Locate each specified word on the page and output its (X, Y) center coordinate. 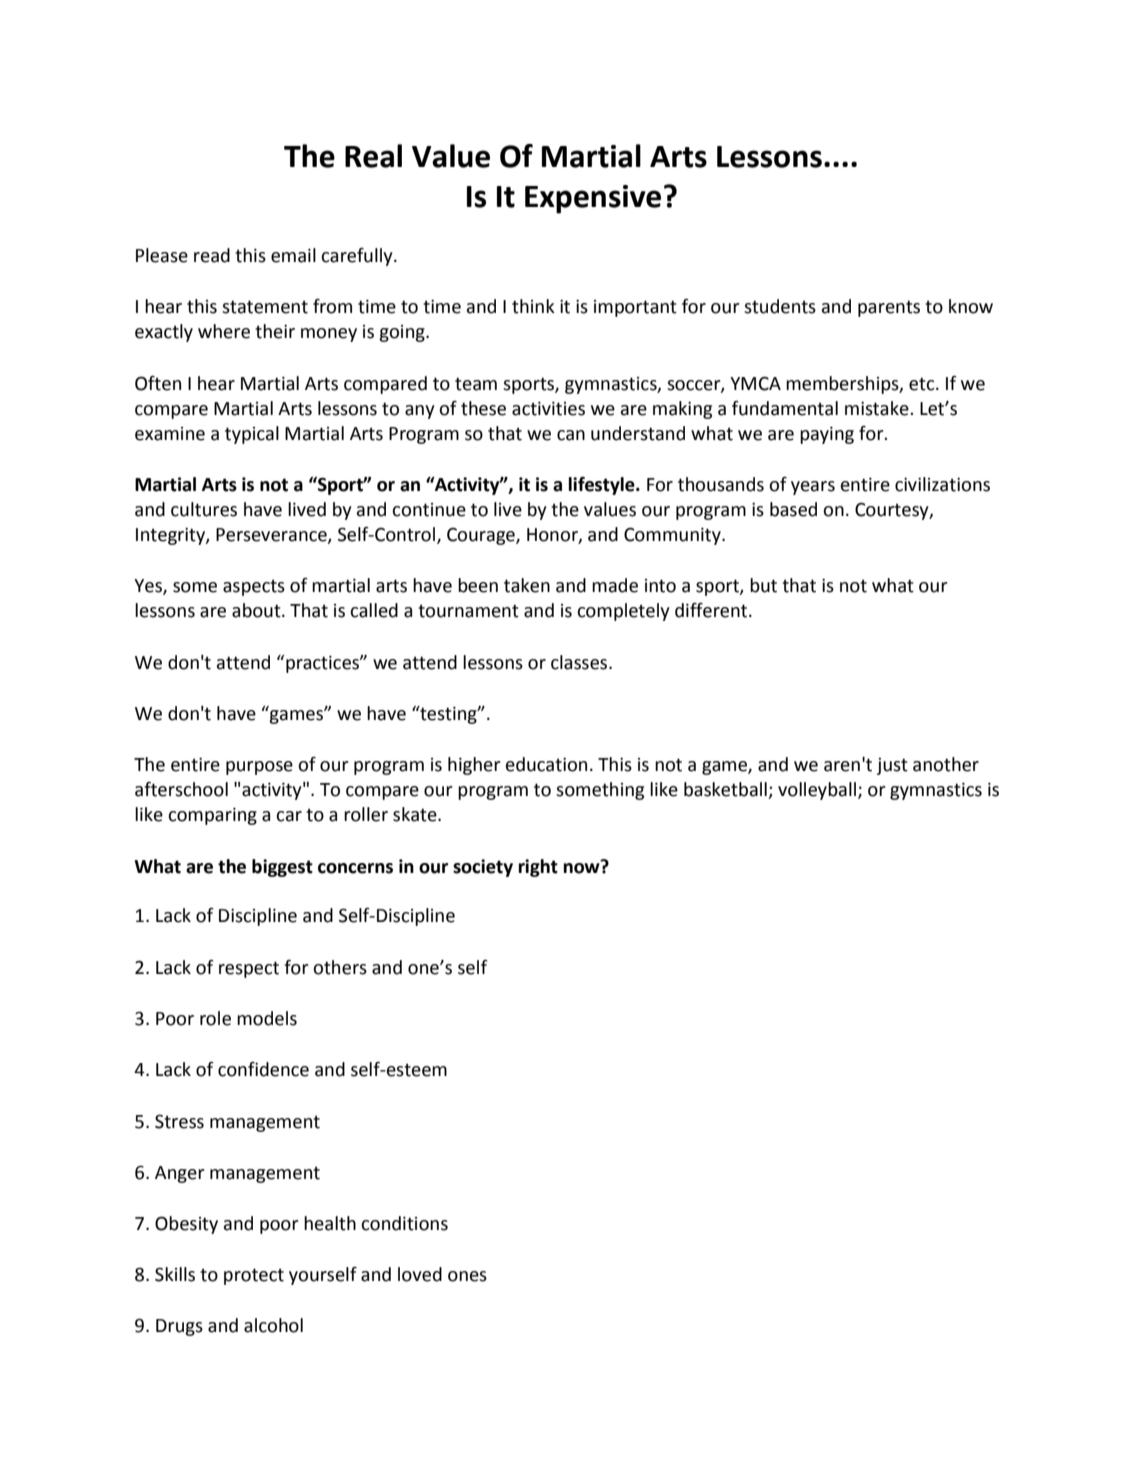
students (780, 306)
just (892, 766)
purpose (259, 768)
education (546, 764)
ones (467, 1276)
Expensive (593, 199)
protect (254, 1276)
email (293, 255)
